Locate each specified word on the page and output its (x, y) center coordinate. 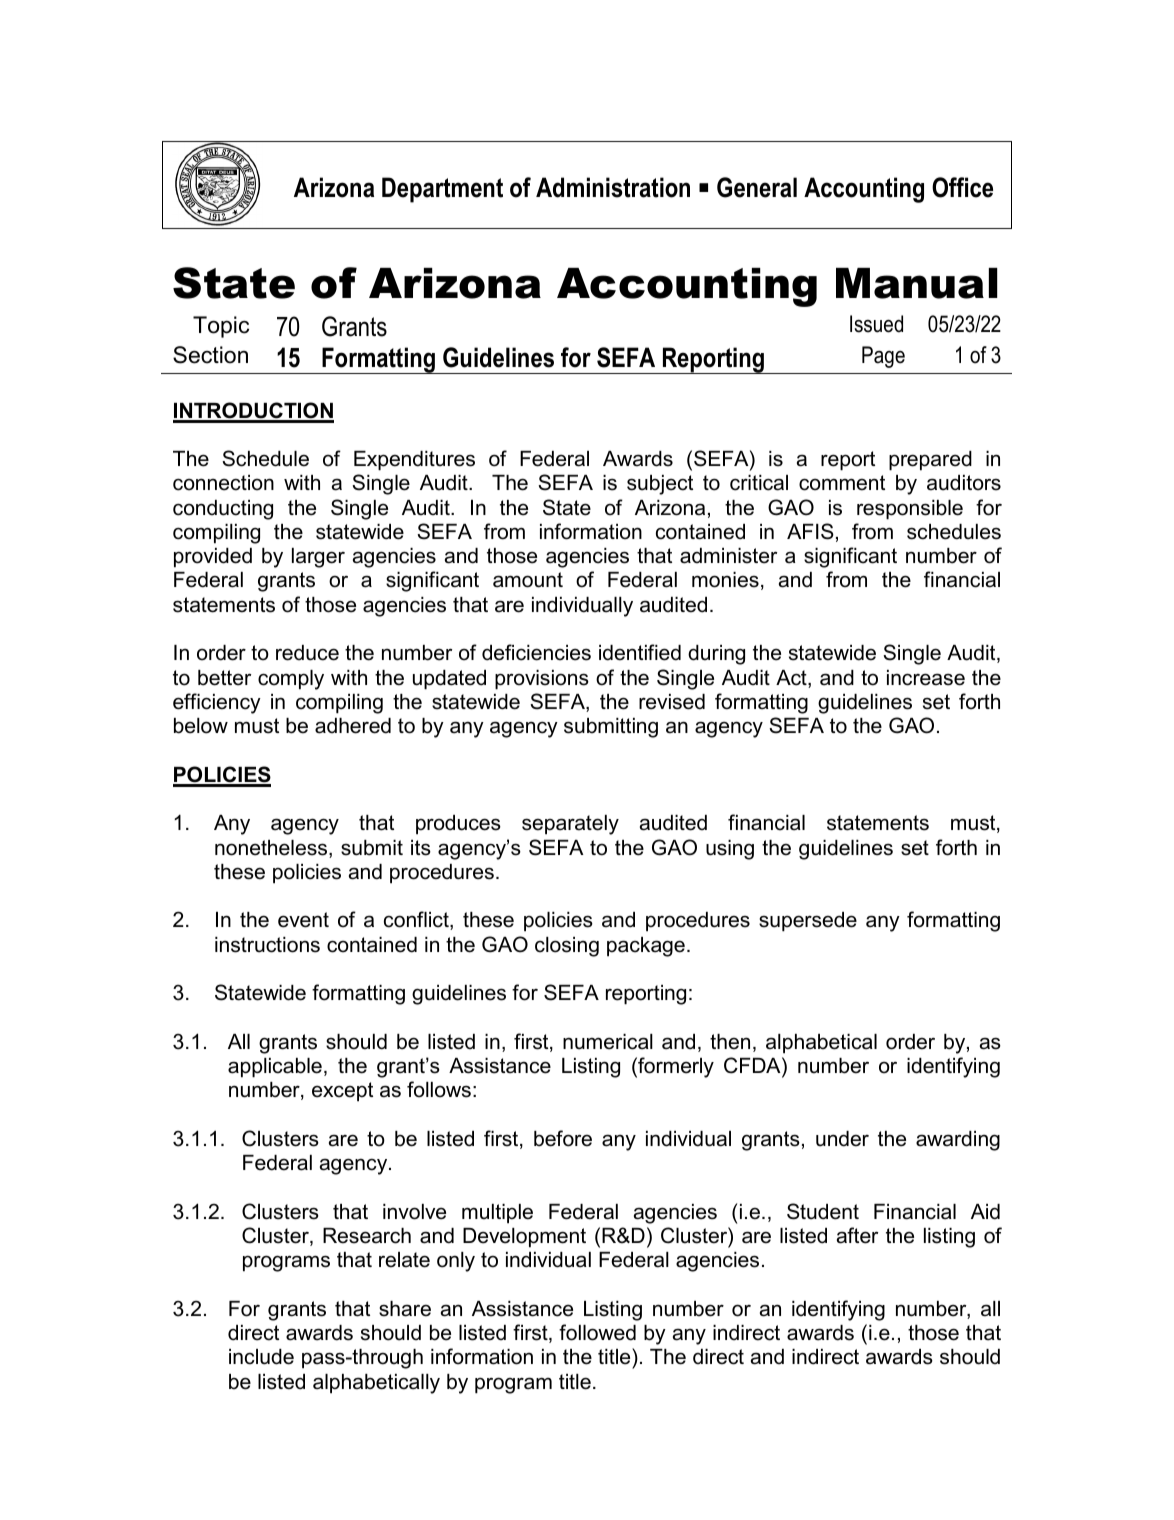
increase (926, 678)
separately (570, 825)
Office (962, 187)
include (261, 1357)
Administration (613, 187)
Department (442, 190)
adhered (353, 726)
